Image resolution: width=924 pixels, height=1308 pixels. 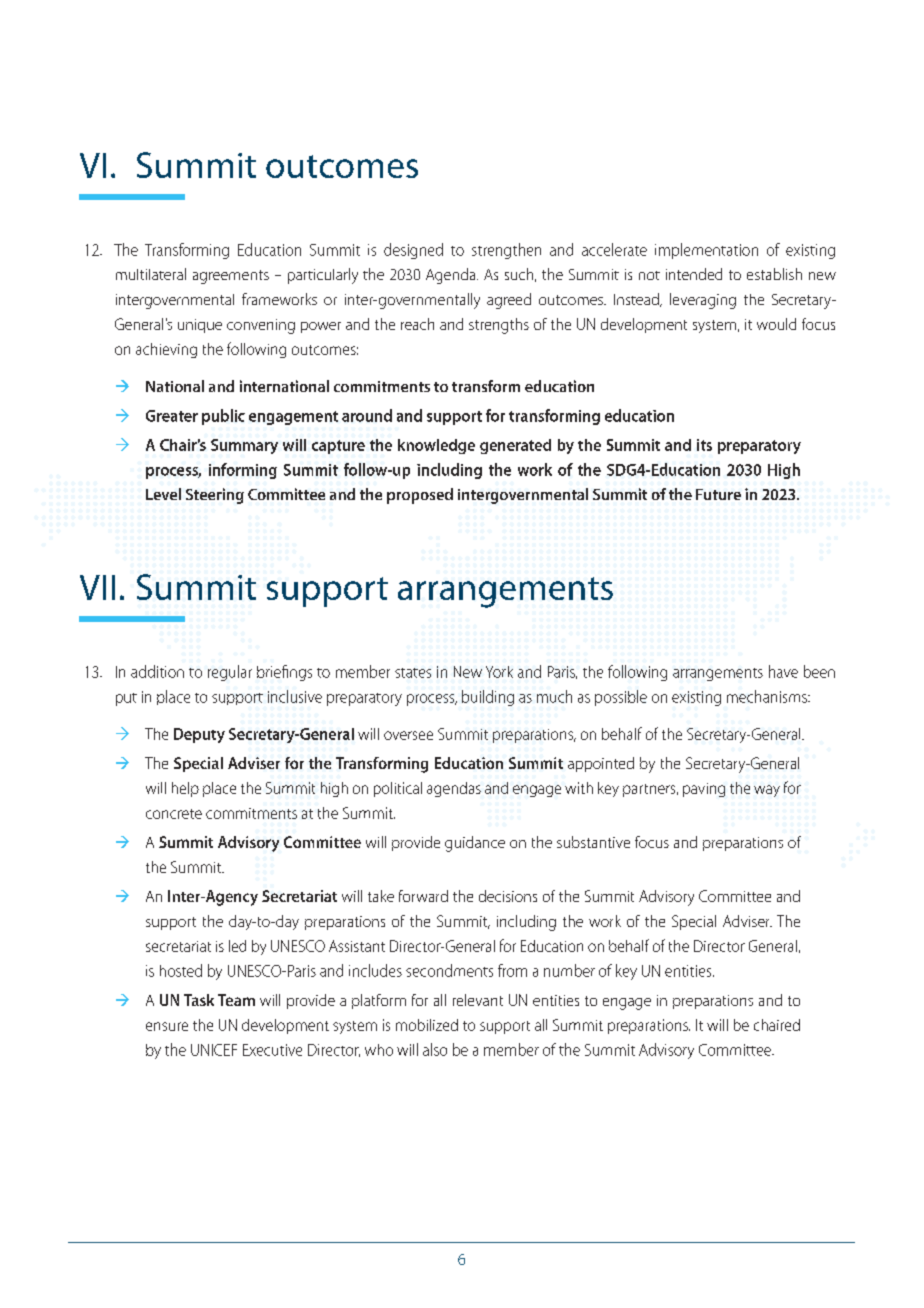 What do you see at coordinates (185, 789) in the screenshot?
I see `help` at bounding box center [185, 789].
